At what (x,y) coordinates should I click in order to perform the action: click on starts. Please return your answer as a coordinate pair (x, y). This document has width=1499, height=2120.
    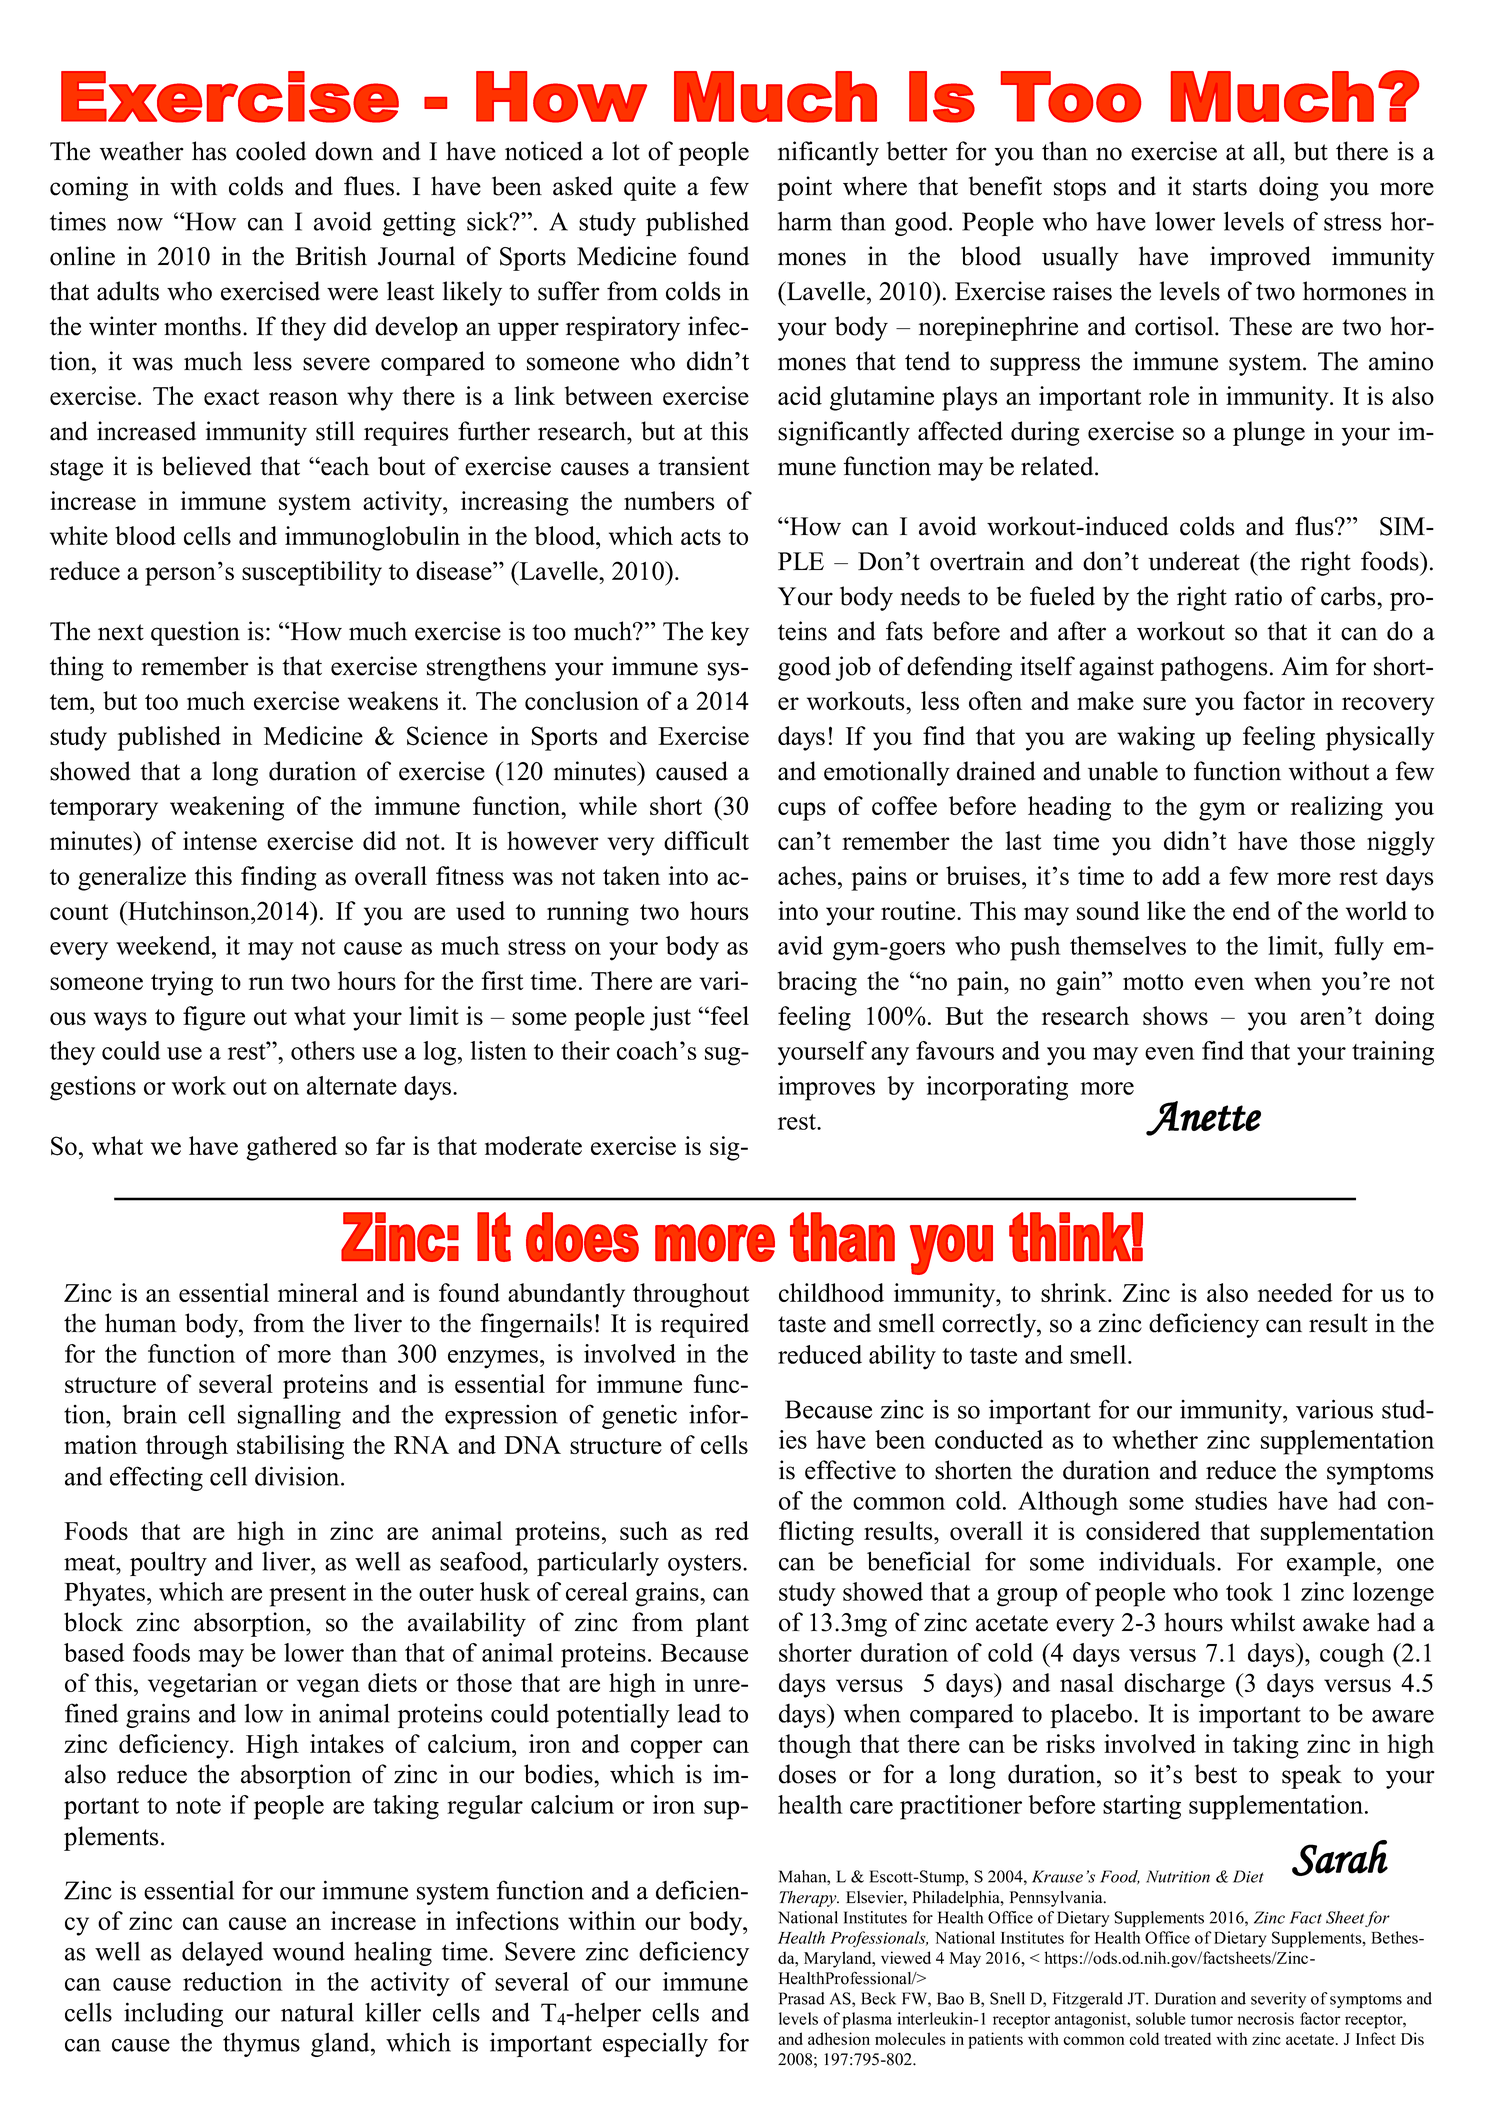
    Looking at the image, I should click on (1220, 187).
